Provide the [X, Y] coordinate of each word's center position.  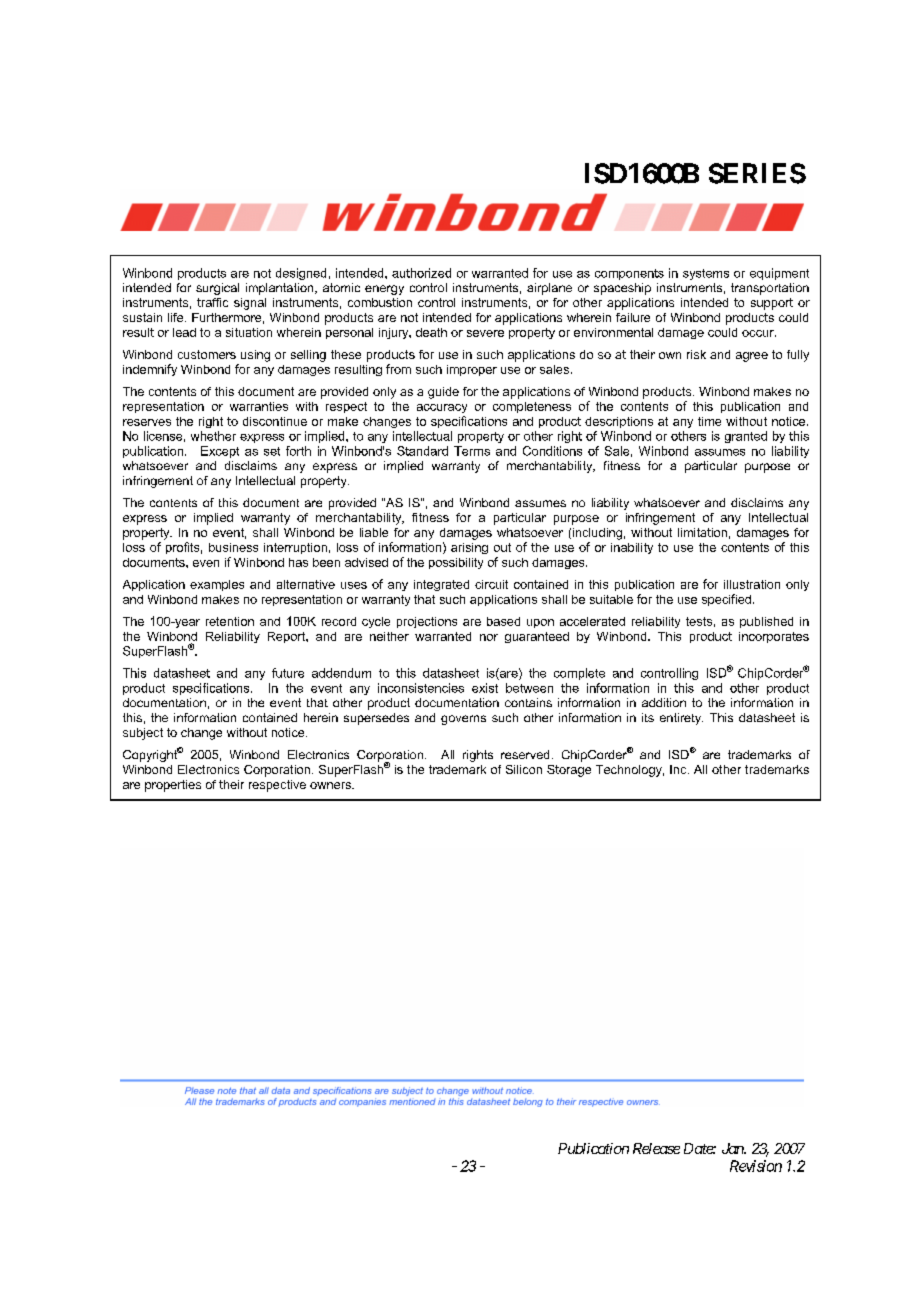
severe [485, 333]
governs [463, 720]
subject [143, 734]
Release [656, 1148]
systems [706, 274]
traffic [212, 302]
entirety [681, 719]
